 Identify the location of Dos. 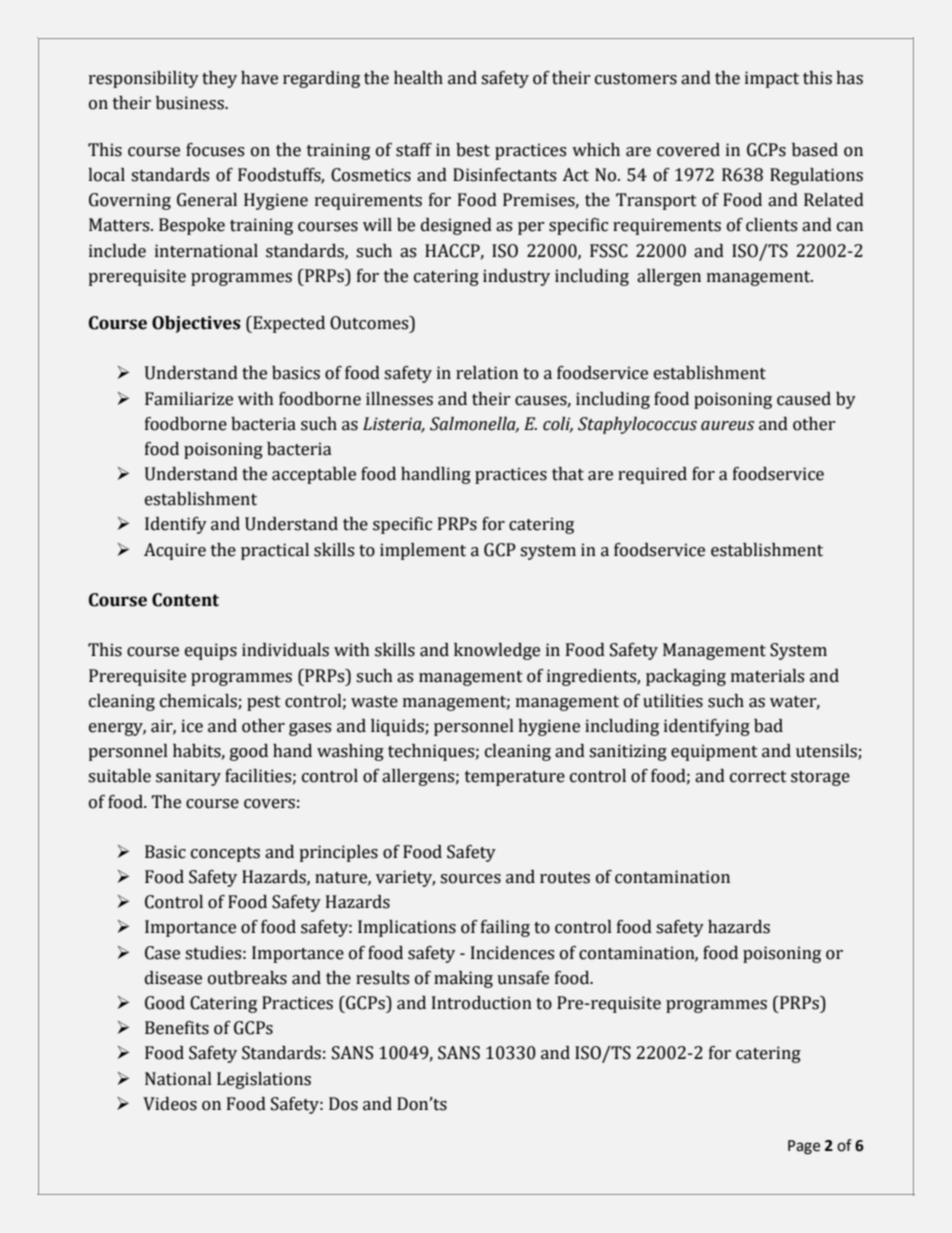
(343, 1104).
